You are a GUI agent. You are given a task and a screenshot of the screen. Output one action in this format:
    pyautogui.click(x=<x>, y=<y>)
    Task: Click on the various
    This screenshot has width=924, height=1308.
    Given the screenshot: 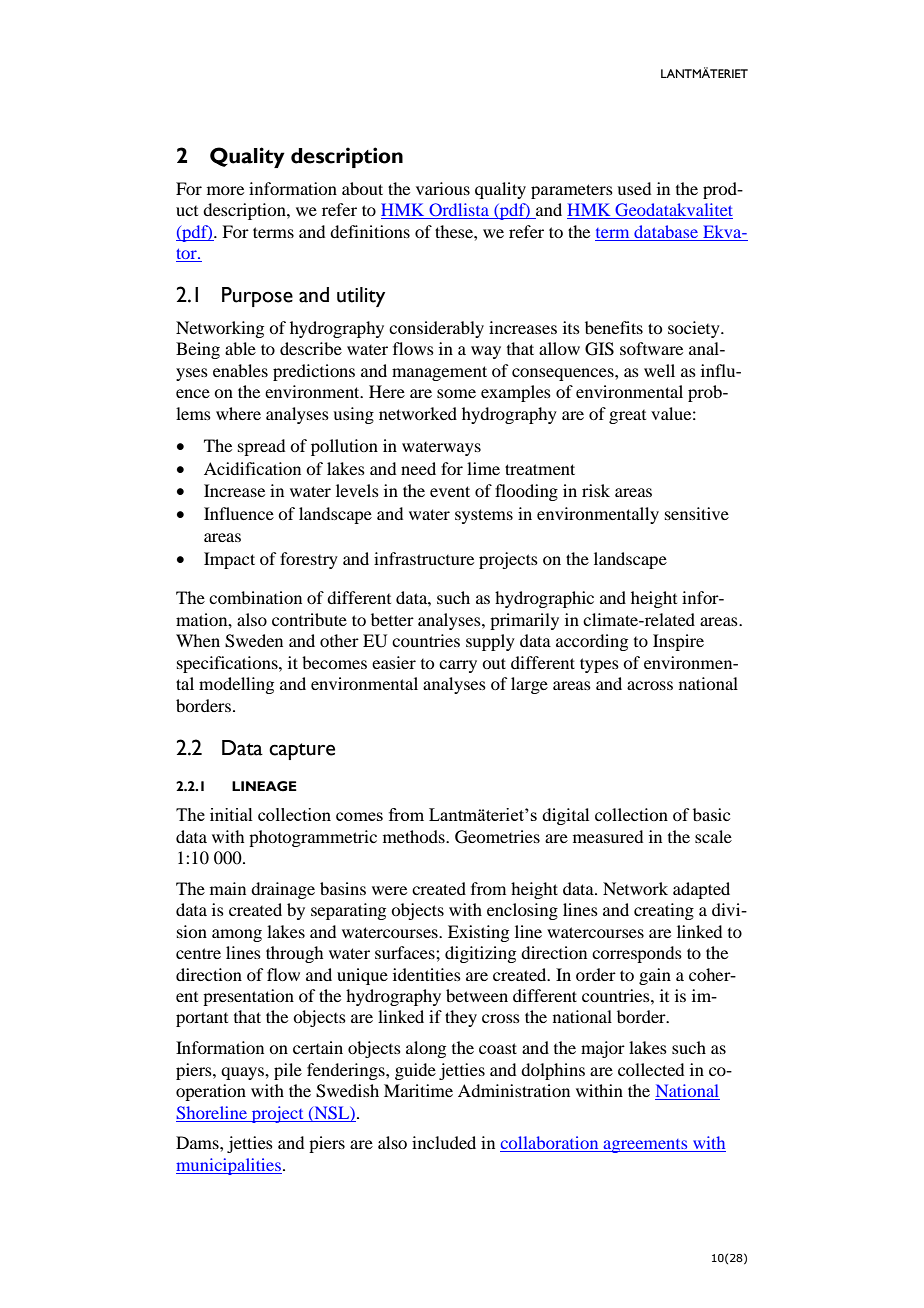 What is the action you would take?
    pyautogui.click(x=443, y=188)
